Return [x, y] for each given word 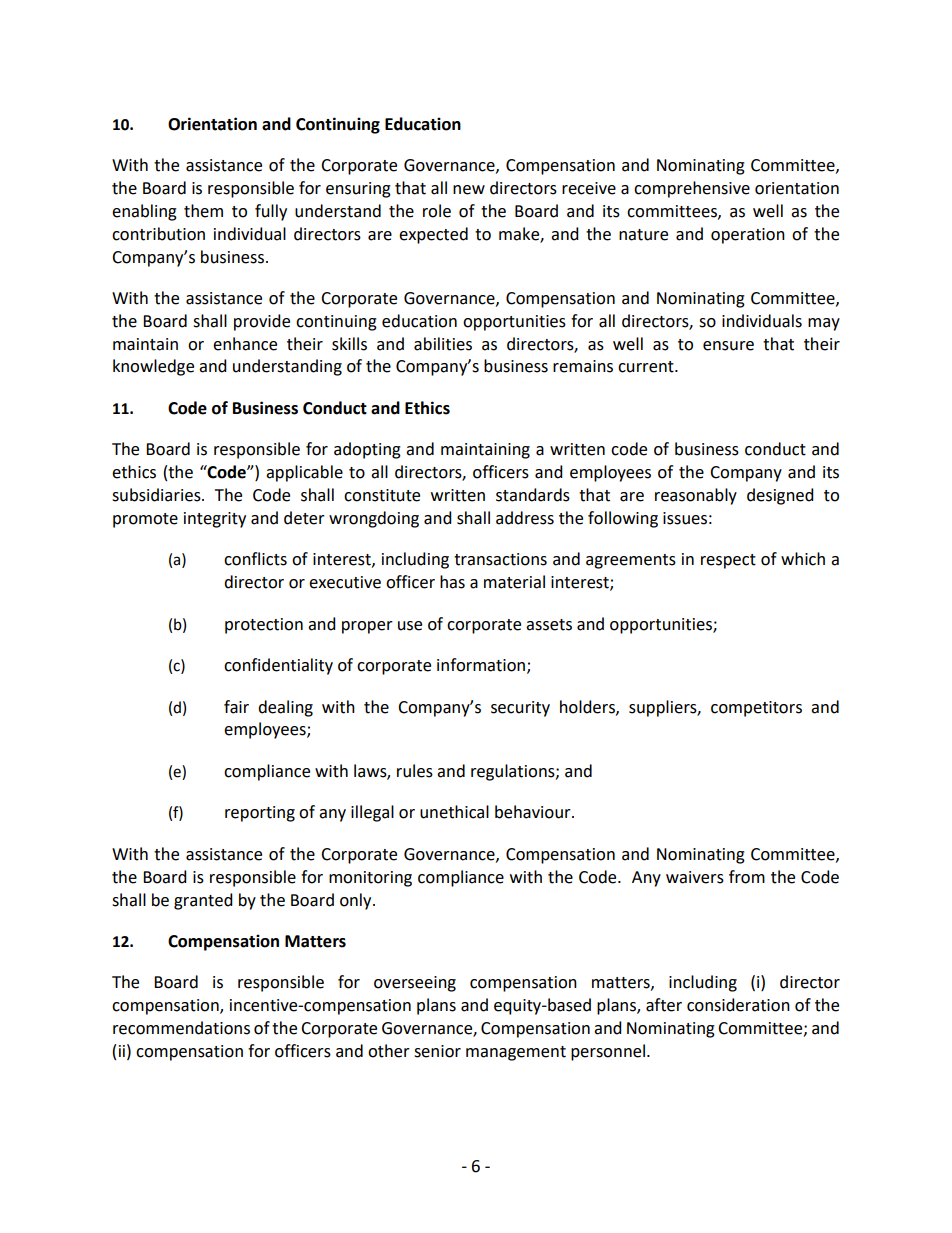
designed [780, 496]
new [469, 190]
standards [533, 495]
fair [236, 707]
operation [748, 236]
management [516, 1053]
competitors [756, 709]
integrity [215, 520]
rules [415, 771]
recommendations [181, 1028]
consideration [738, 1005]
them [203, 211]
